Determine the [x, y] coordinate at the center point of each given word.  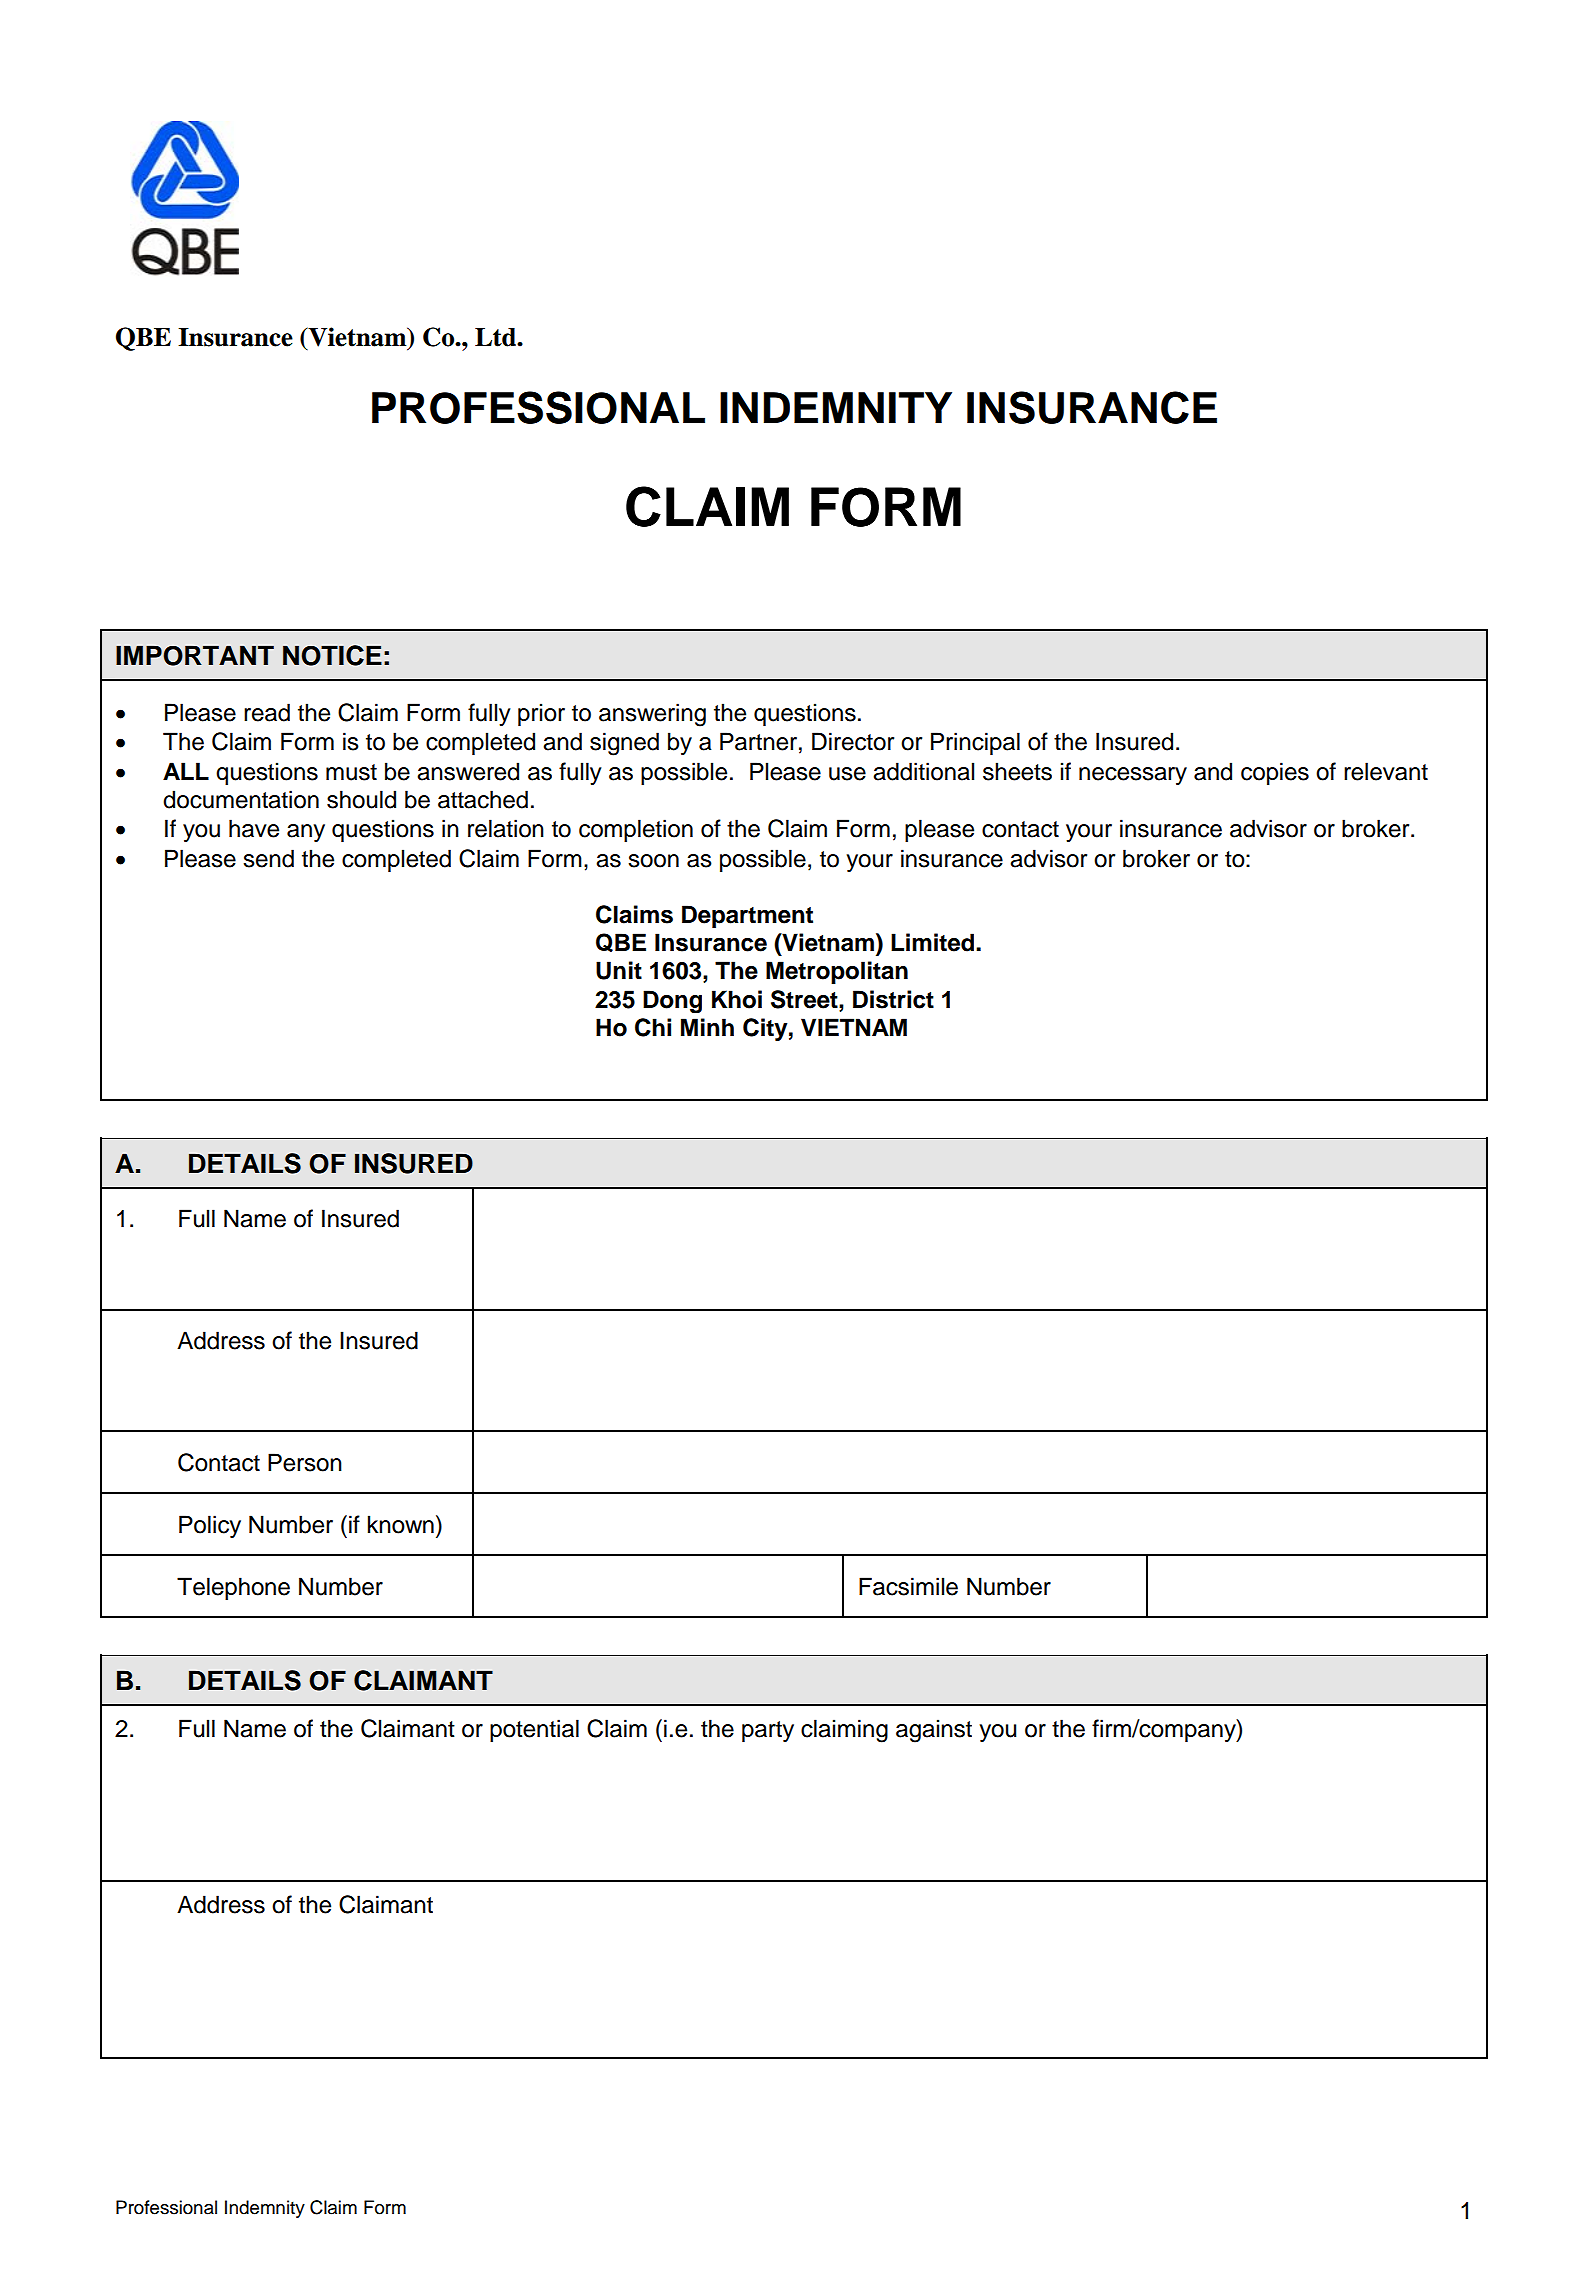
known [401, 1524]
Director [853, 741]
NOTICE [332, 655]
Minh [707, 1027]
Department [747, 916]
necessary [1133, 776]
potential [534, 1730]
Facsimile [908, 1586]
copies [1275, 773]
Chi [653, 1027]
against [934, 1731]
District [893, 999]
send [268, 858]
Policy [210, 1526]
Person [305, 1462]
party [768, 1731]
